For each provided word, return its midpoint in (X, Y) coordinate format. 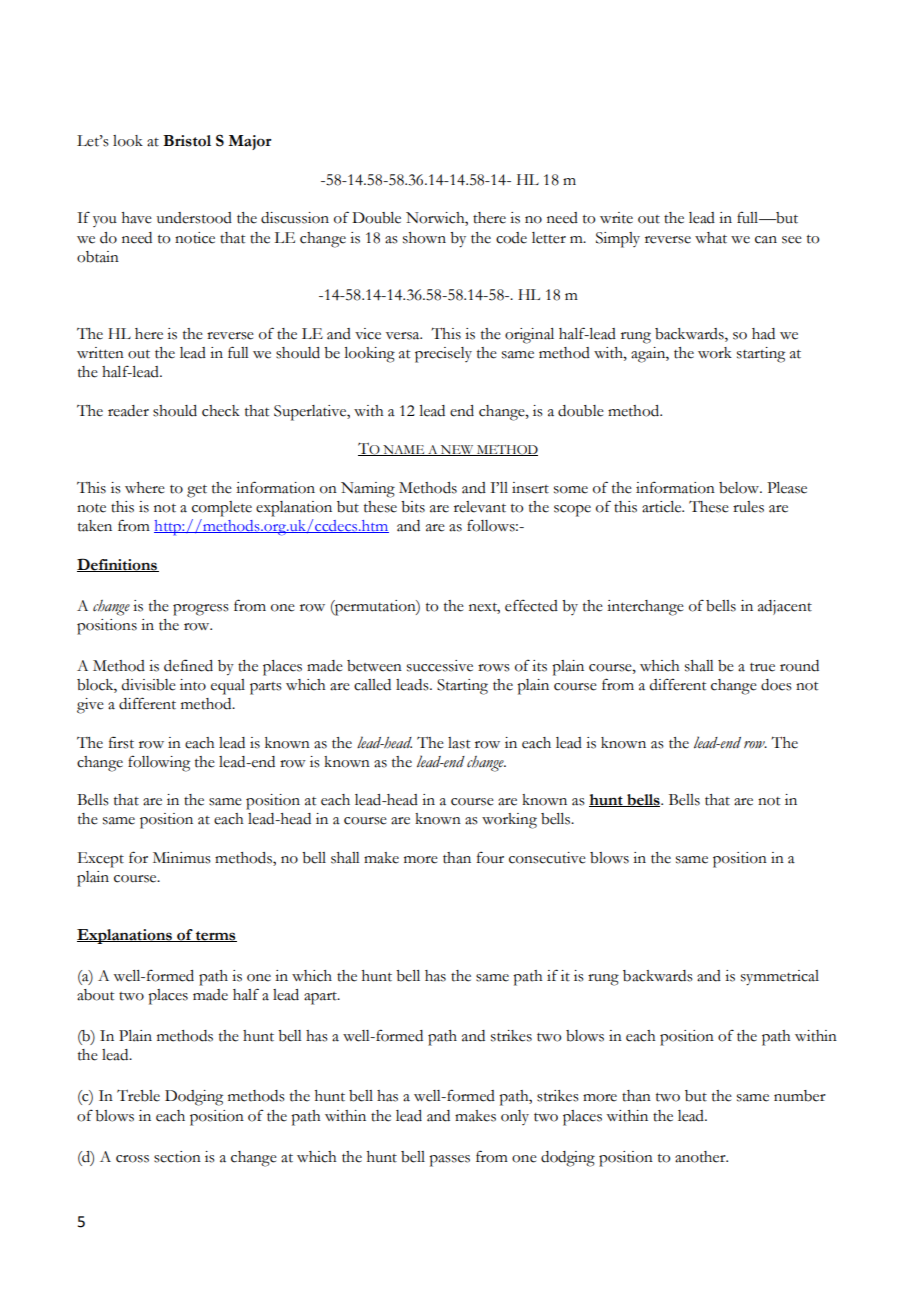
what (711, 238)
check (221, 411)
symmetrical (780, 978)
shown (424, 238)
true (762, 667)
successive (440, 666)
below (740, 488)
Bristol (187, 141)
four (490, 857)
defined (188, 665)
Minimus (182, 858)
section (177, 1157)
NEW (457, 450)
